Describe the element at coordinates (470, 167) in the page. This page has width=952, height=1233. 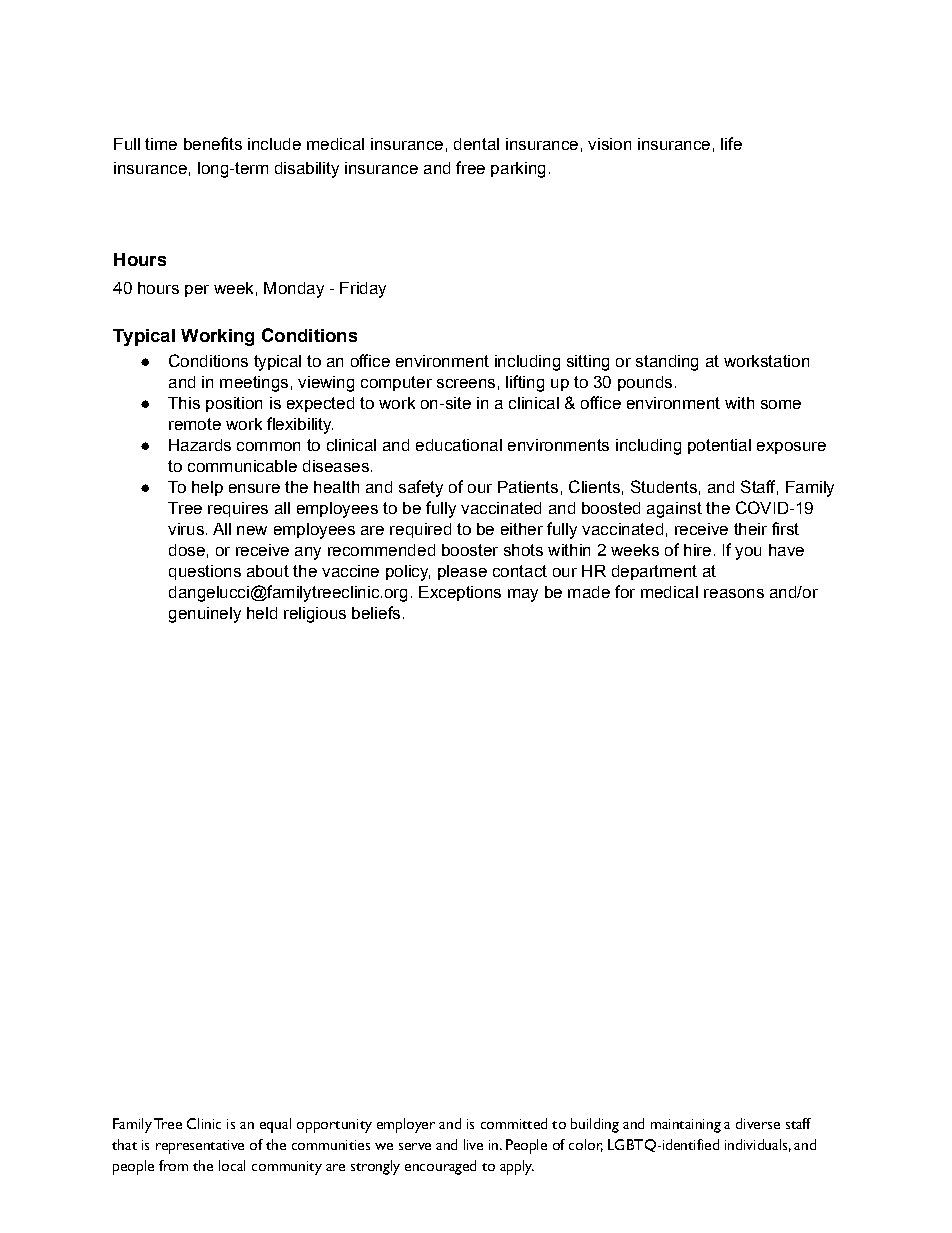
I see `free` at that location.
